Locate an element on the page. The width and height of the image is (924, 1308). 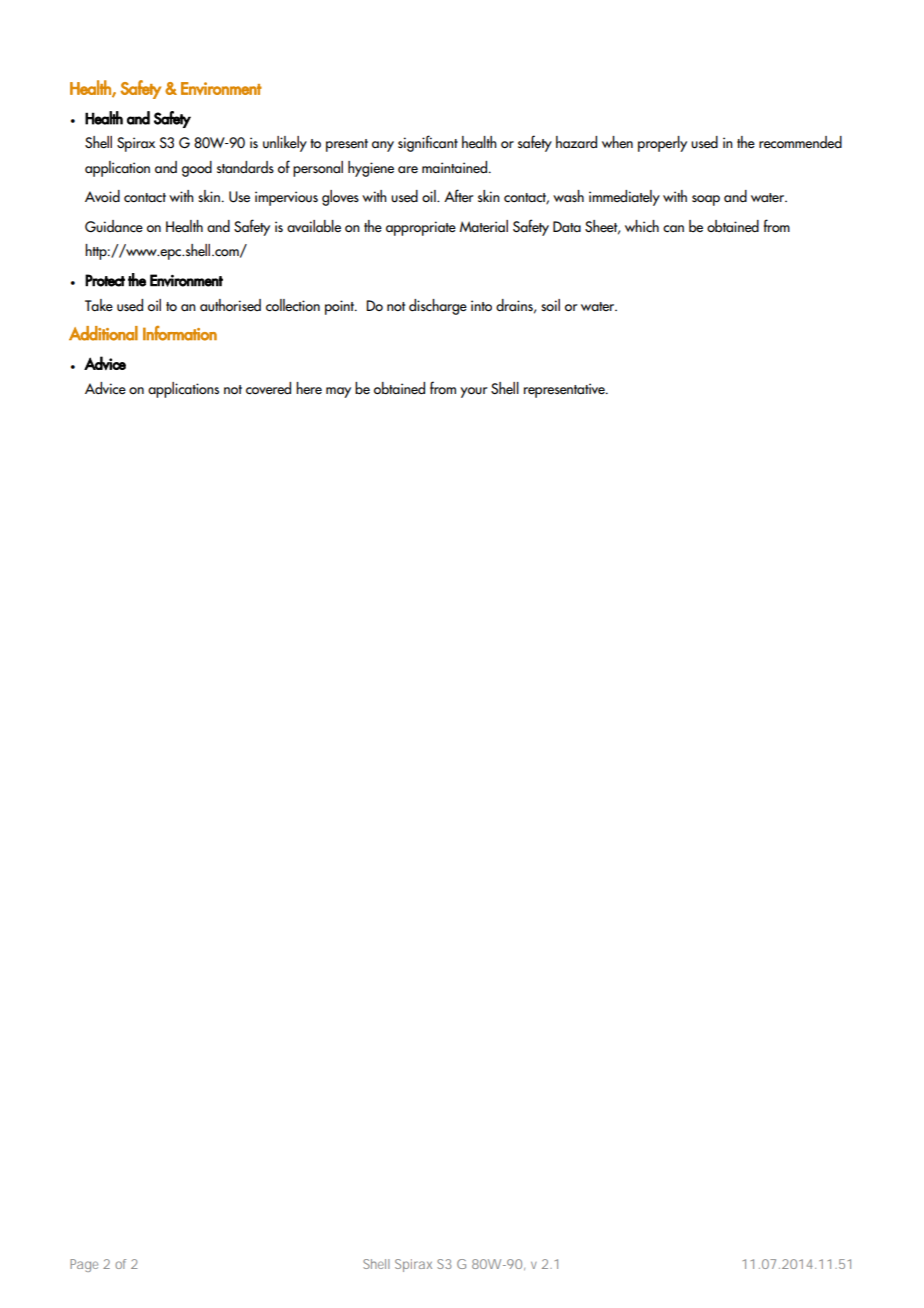
your is located at coordinates (474, 392).
